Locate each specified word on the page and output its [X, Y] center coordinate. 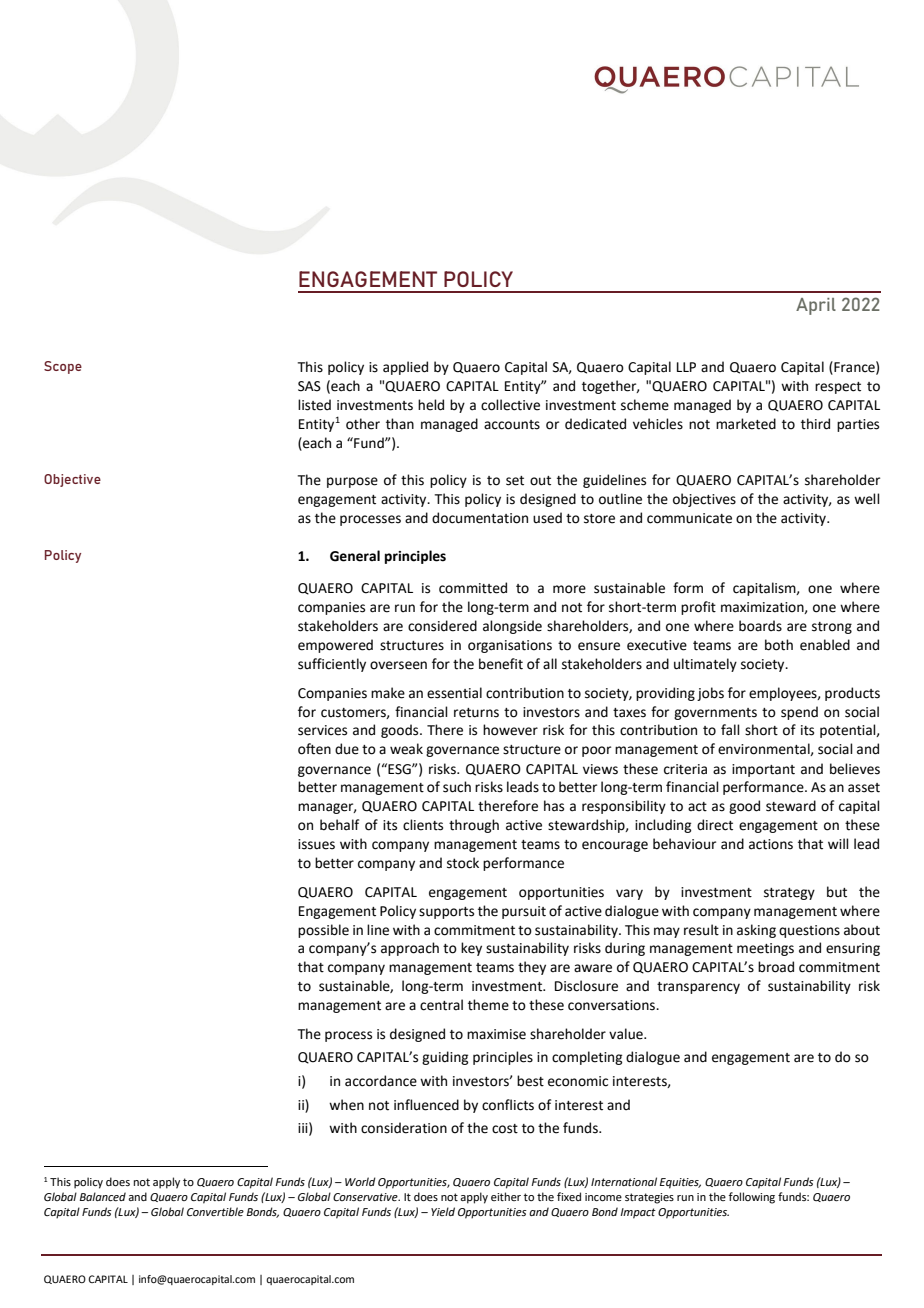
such [457, 787]
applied [405, 368]
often [314, 749]
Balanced [103, 1196]
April [816, 306]
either [506, 1196]
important [763, 770]
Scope [63, 367]
